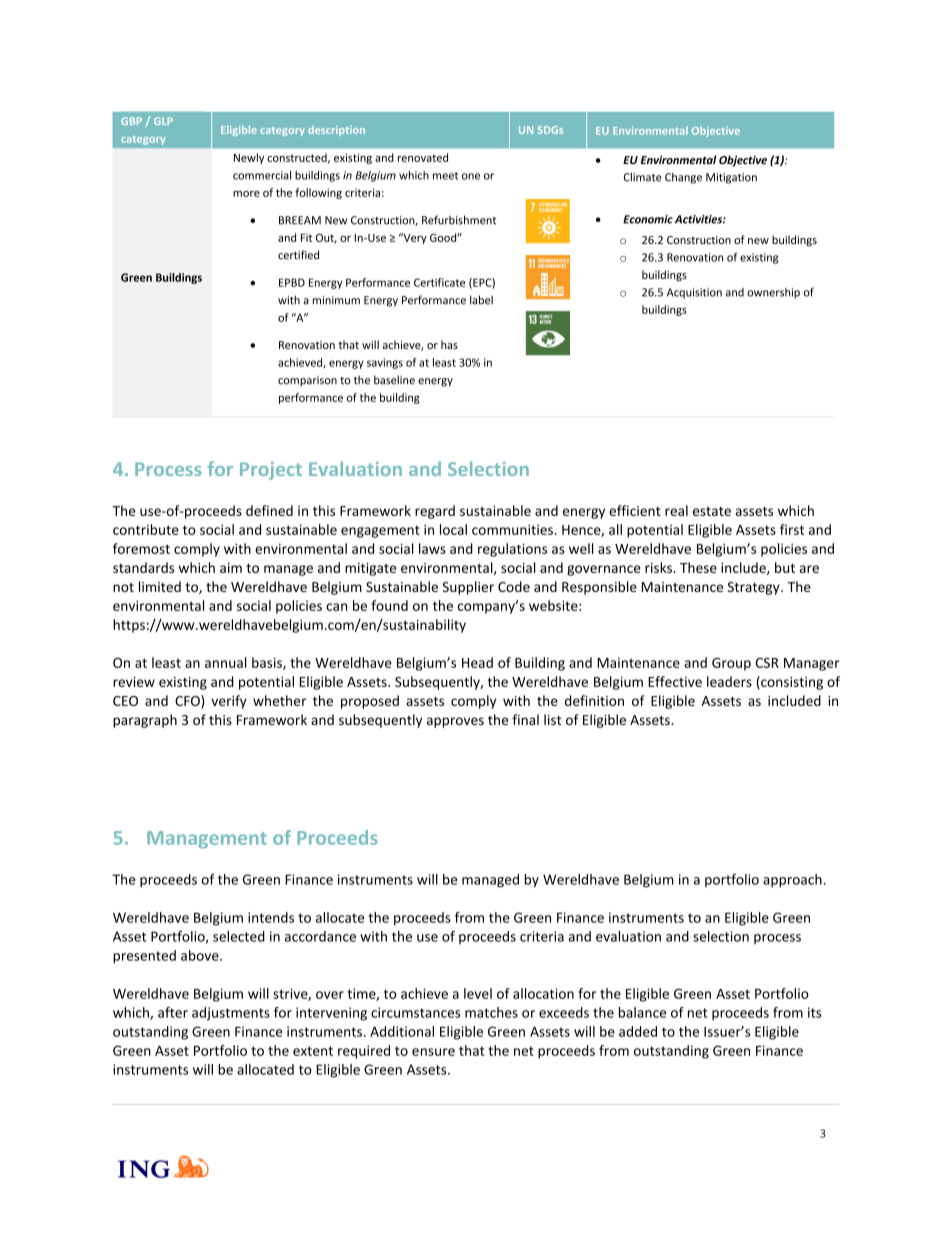  What do you see at coordinates (455, 722) in the document?
I see `approves` at bounding box center [455, 722].
